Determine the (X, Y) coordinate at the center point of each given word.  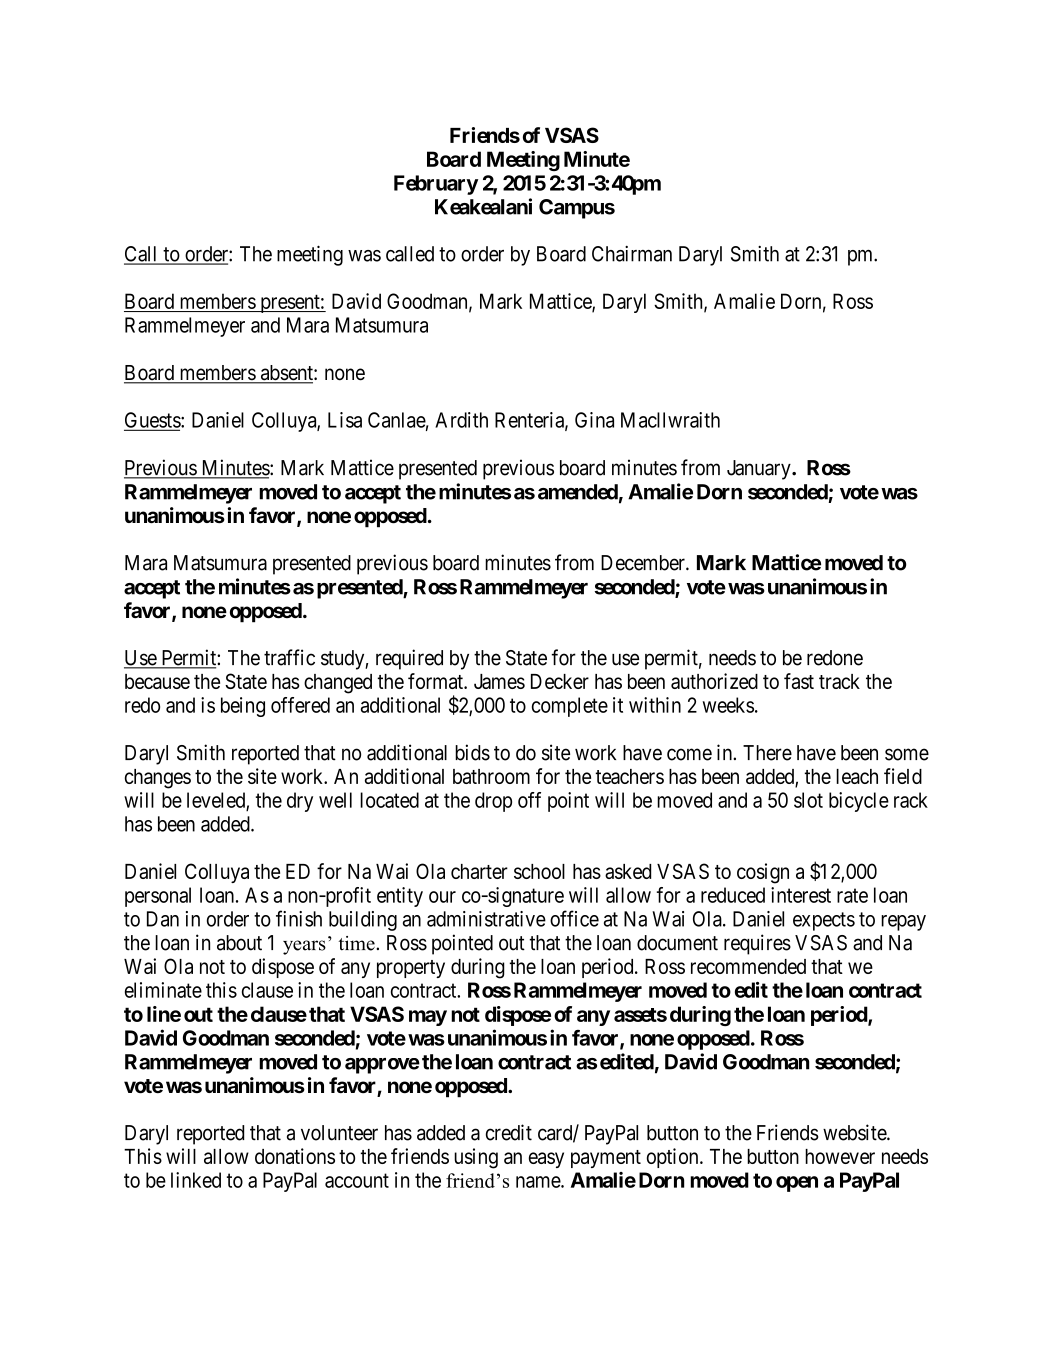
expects (824, 921)
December (644, 563)
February (436, 185)
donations (295, 1156)
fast (799, 681)
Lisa (345, 420)
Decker (560, 681)
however (840, 1156)
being (243, 707)
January (760, 470)
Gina (594, 420)
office (574, 918)
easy (546, 1160)
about (239, 943)
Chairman (632, 254)
